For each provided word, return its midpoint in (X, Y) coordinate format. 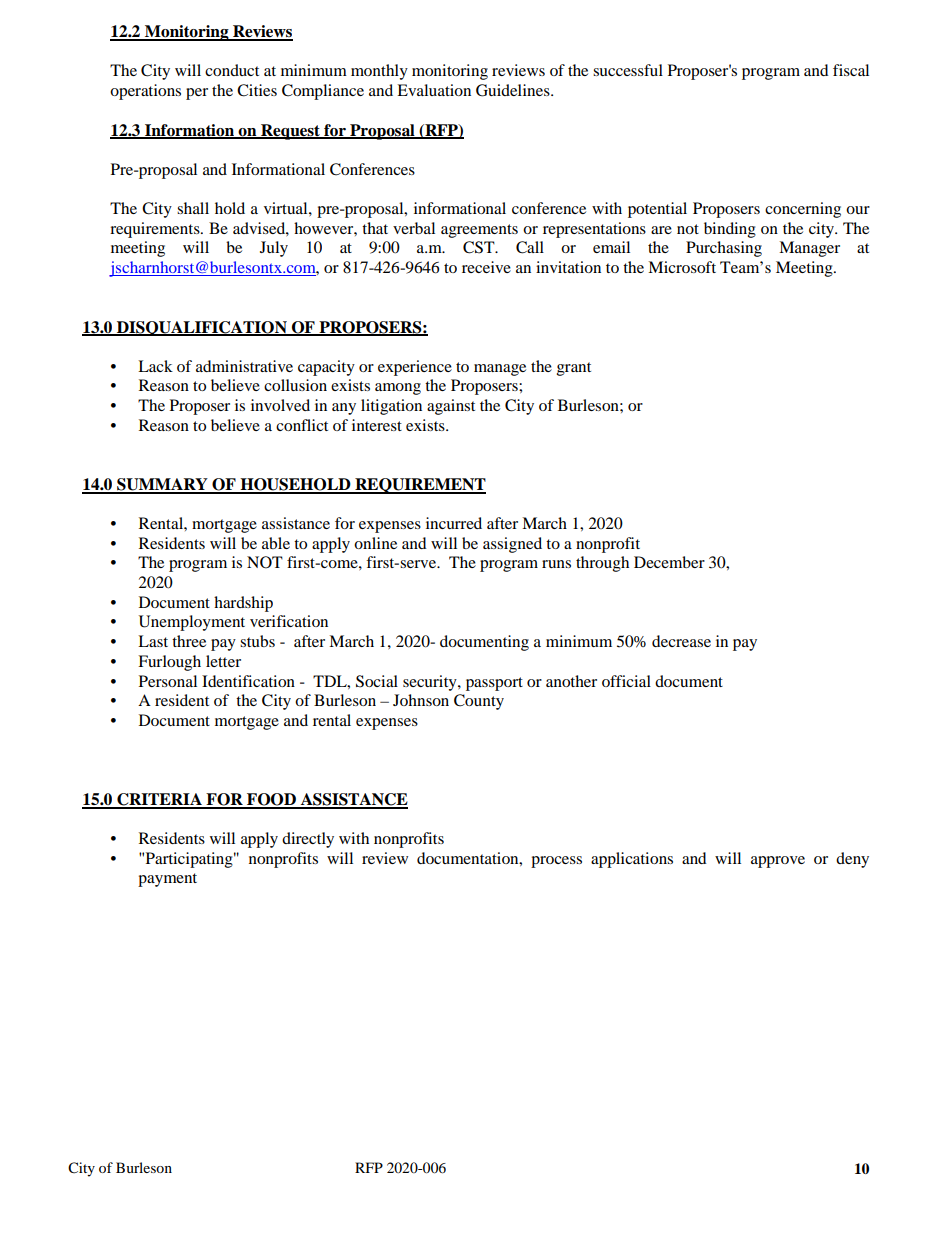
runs (556, 564)
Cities (257, 90)
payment (167, 880)
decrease (681, 641)
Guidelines (514, 90)
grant (574, 369)
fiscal (851, 70)
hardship (243, 604)
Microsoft (682, 267)
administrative (244, 366)
